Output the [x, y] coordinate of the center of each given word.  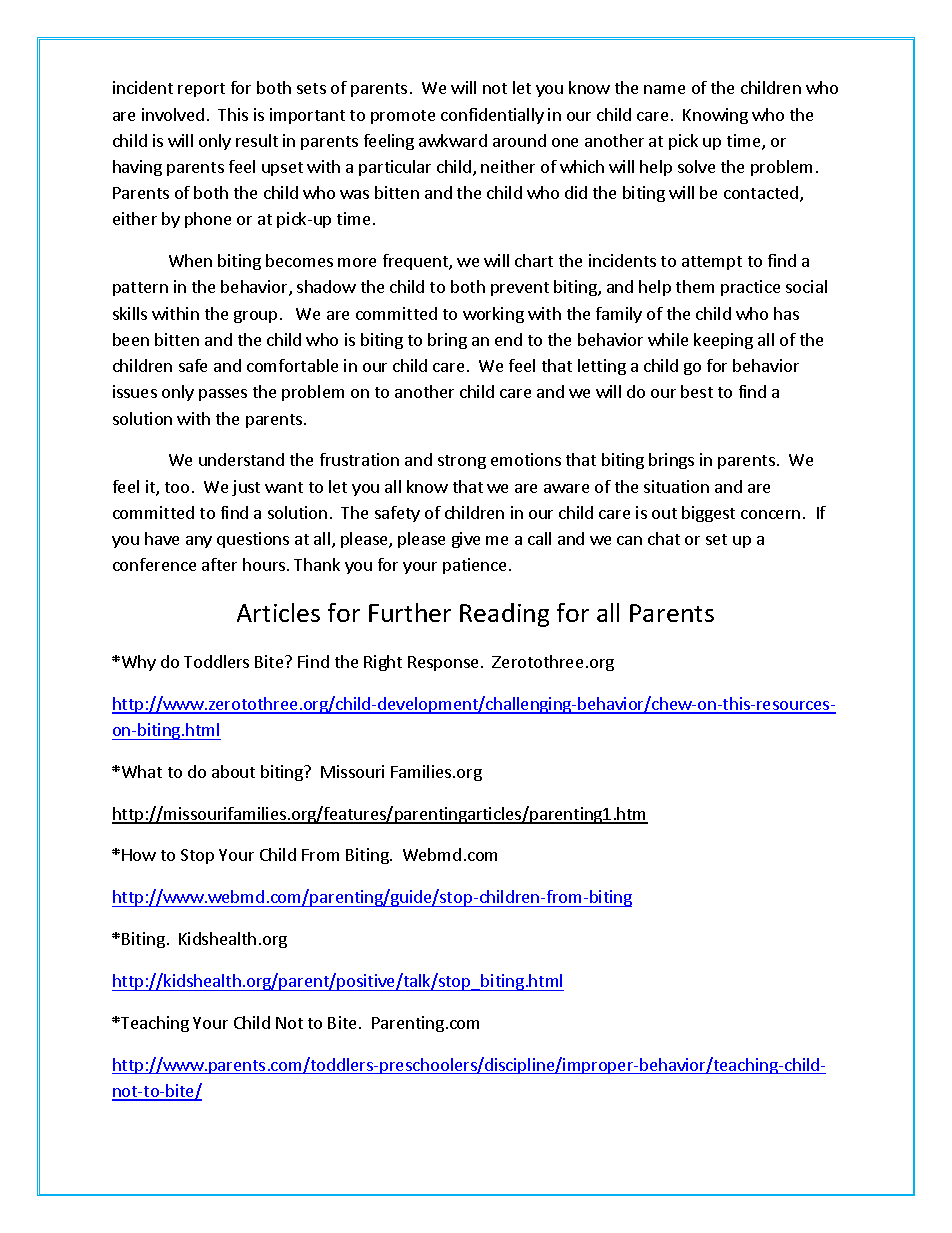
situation [676, 486]
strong [462, 462]
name [664, 89]
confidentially [492, 116]
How [139, 855]
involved [173, 114]
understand [241, 459]
